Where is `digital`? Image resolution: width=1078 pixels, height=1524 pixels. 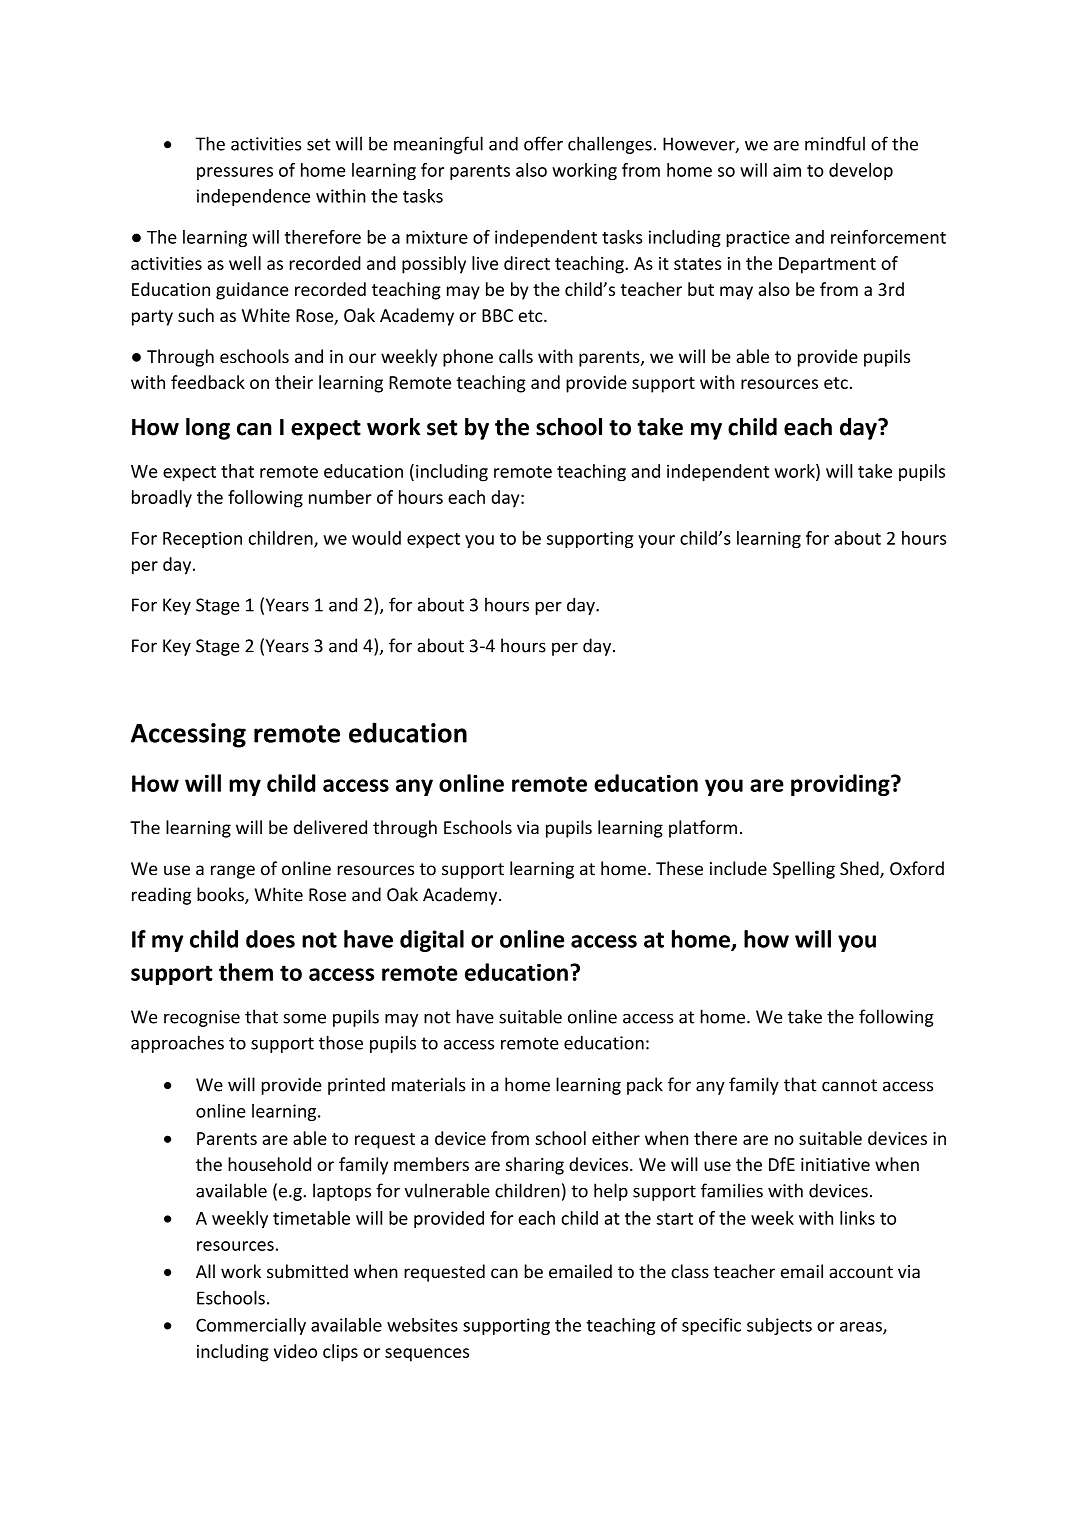
digital is located at coordinates (432, 941).
